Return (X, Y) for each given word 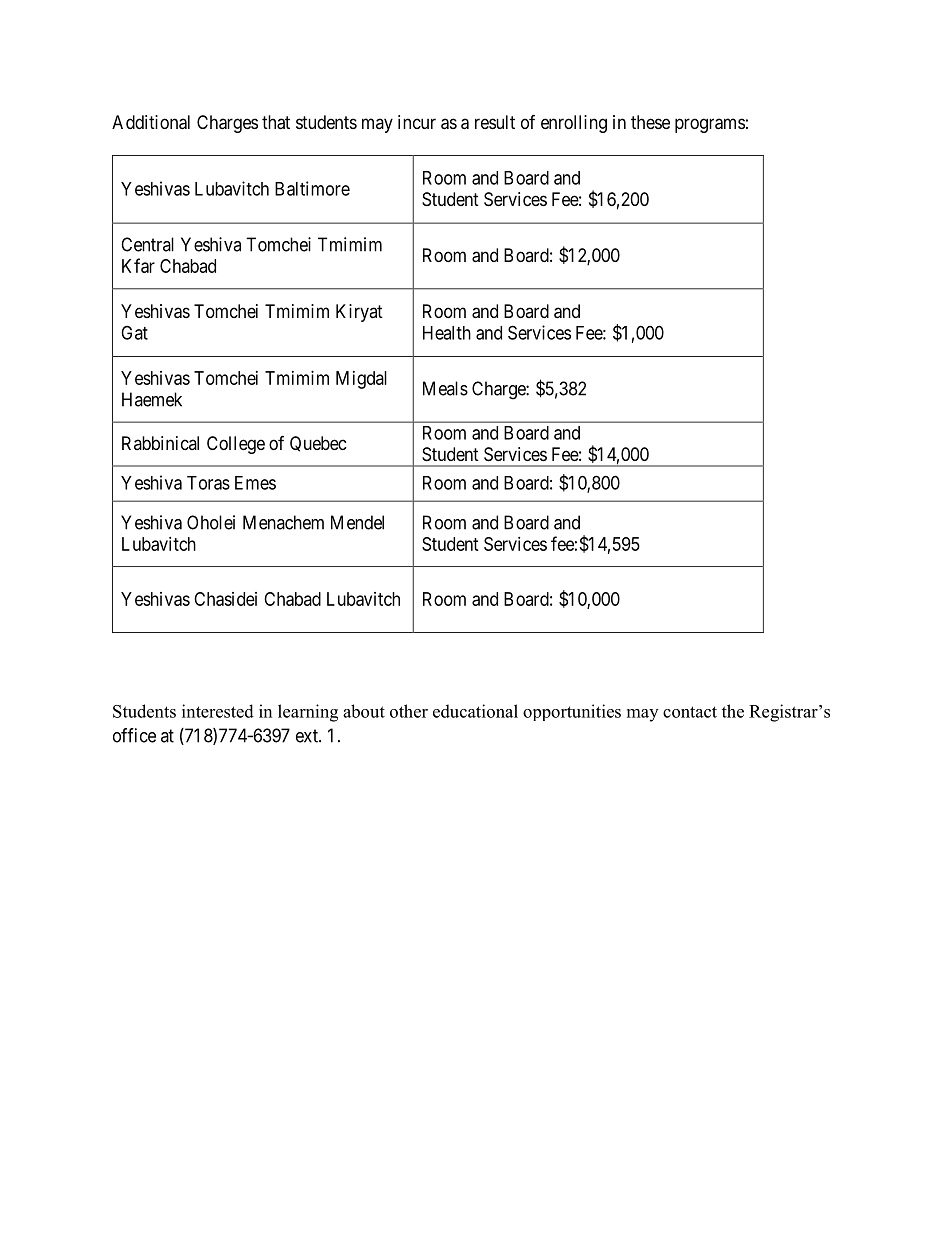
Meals (445, 388)
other (409, 711)
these (650, 122)
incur (417, 122)
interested (218, 711)
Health (447, 333)
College (236, 445)
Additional (151, 122)
